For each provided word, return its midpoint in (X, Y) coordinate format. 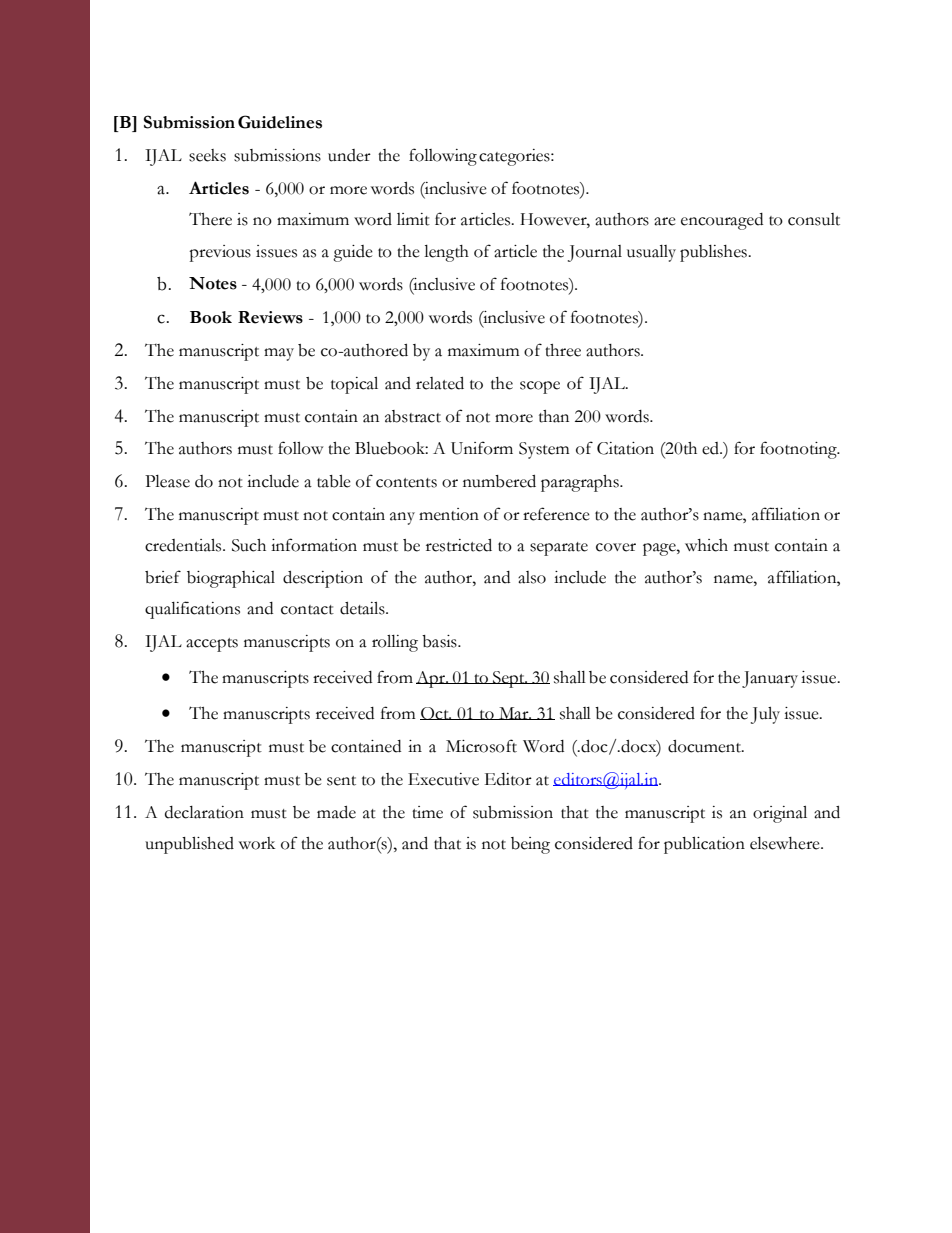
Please (167, 481)
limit (413, 219)
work (257, 843)
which (706, 545)
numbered (499, 481)
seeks (207, 155)
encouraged (722, 221)
